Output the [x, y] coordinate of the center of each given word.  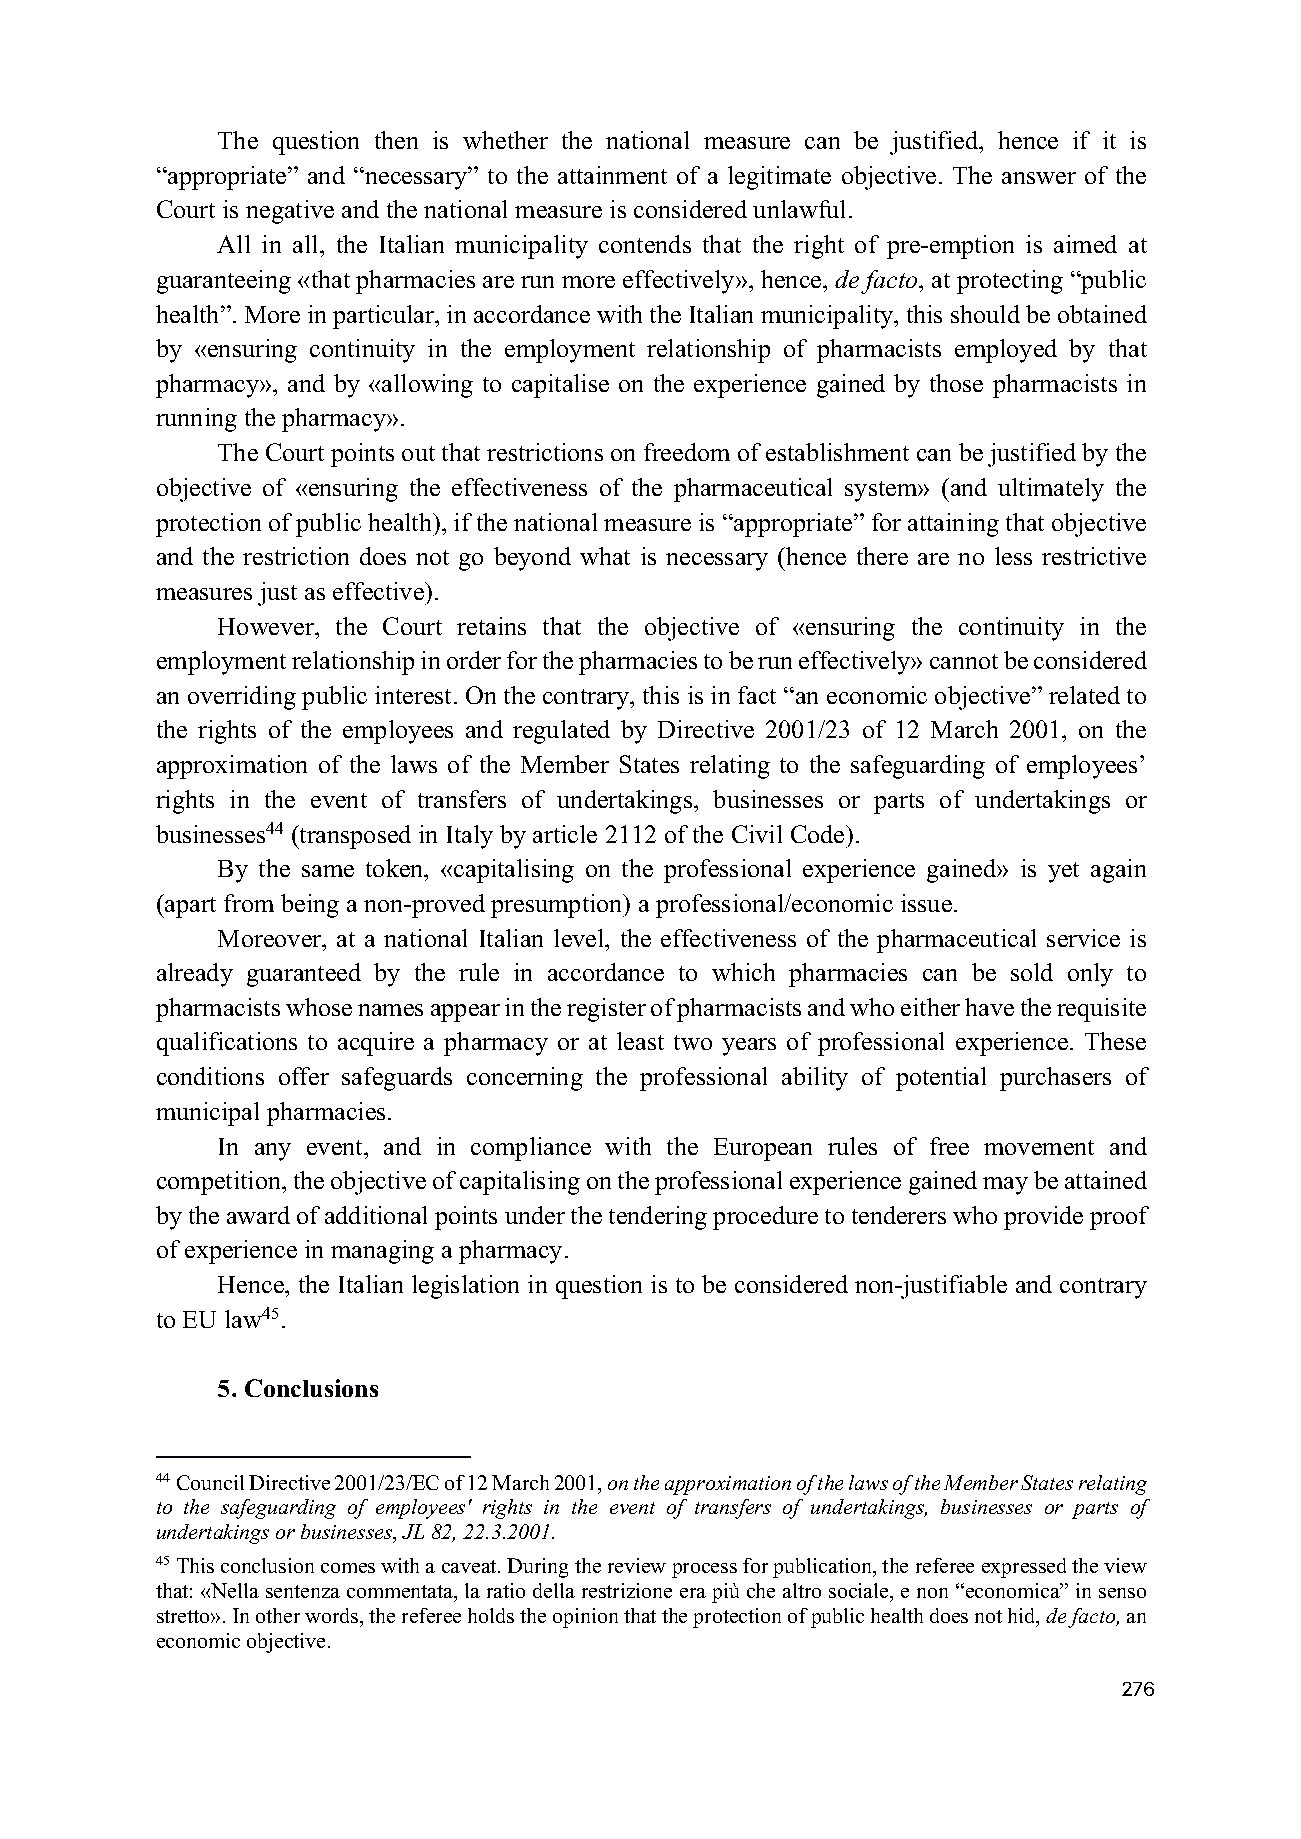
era [693, 1593]
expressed [1024, 1568]
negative [290, 212]
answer [1039, 178]
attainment [612, 175]
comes [348, 1568]
